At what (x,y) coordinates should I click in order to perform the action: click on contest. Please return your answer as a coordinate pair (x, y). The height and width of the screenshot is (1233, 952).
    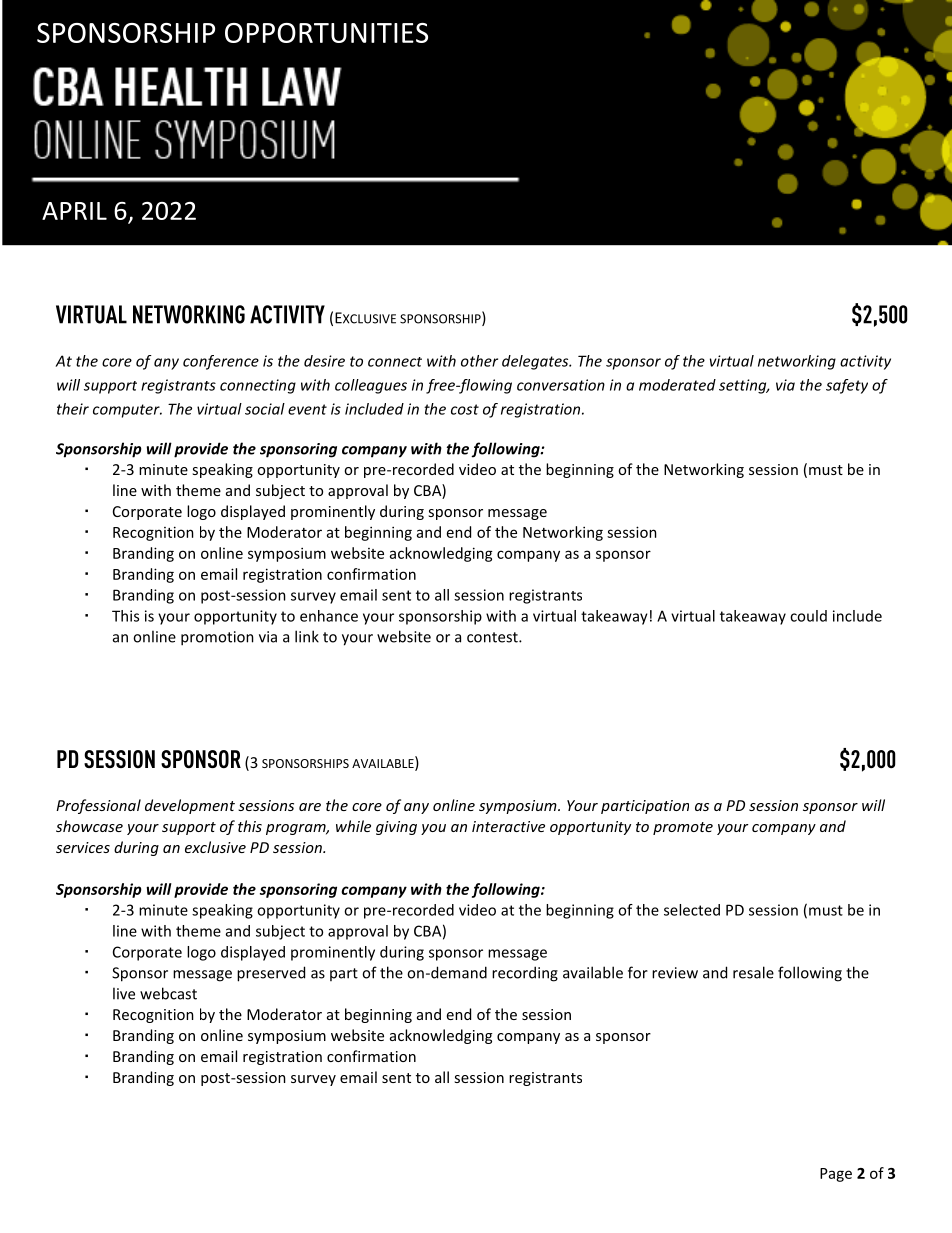
    Looking at the image, I should click on (493, 637).
